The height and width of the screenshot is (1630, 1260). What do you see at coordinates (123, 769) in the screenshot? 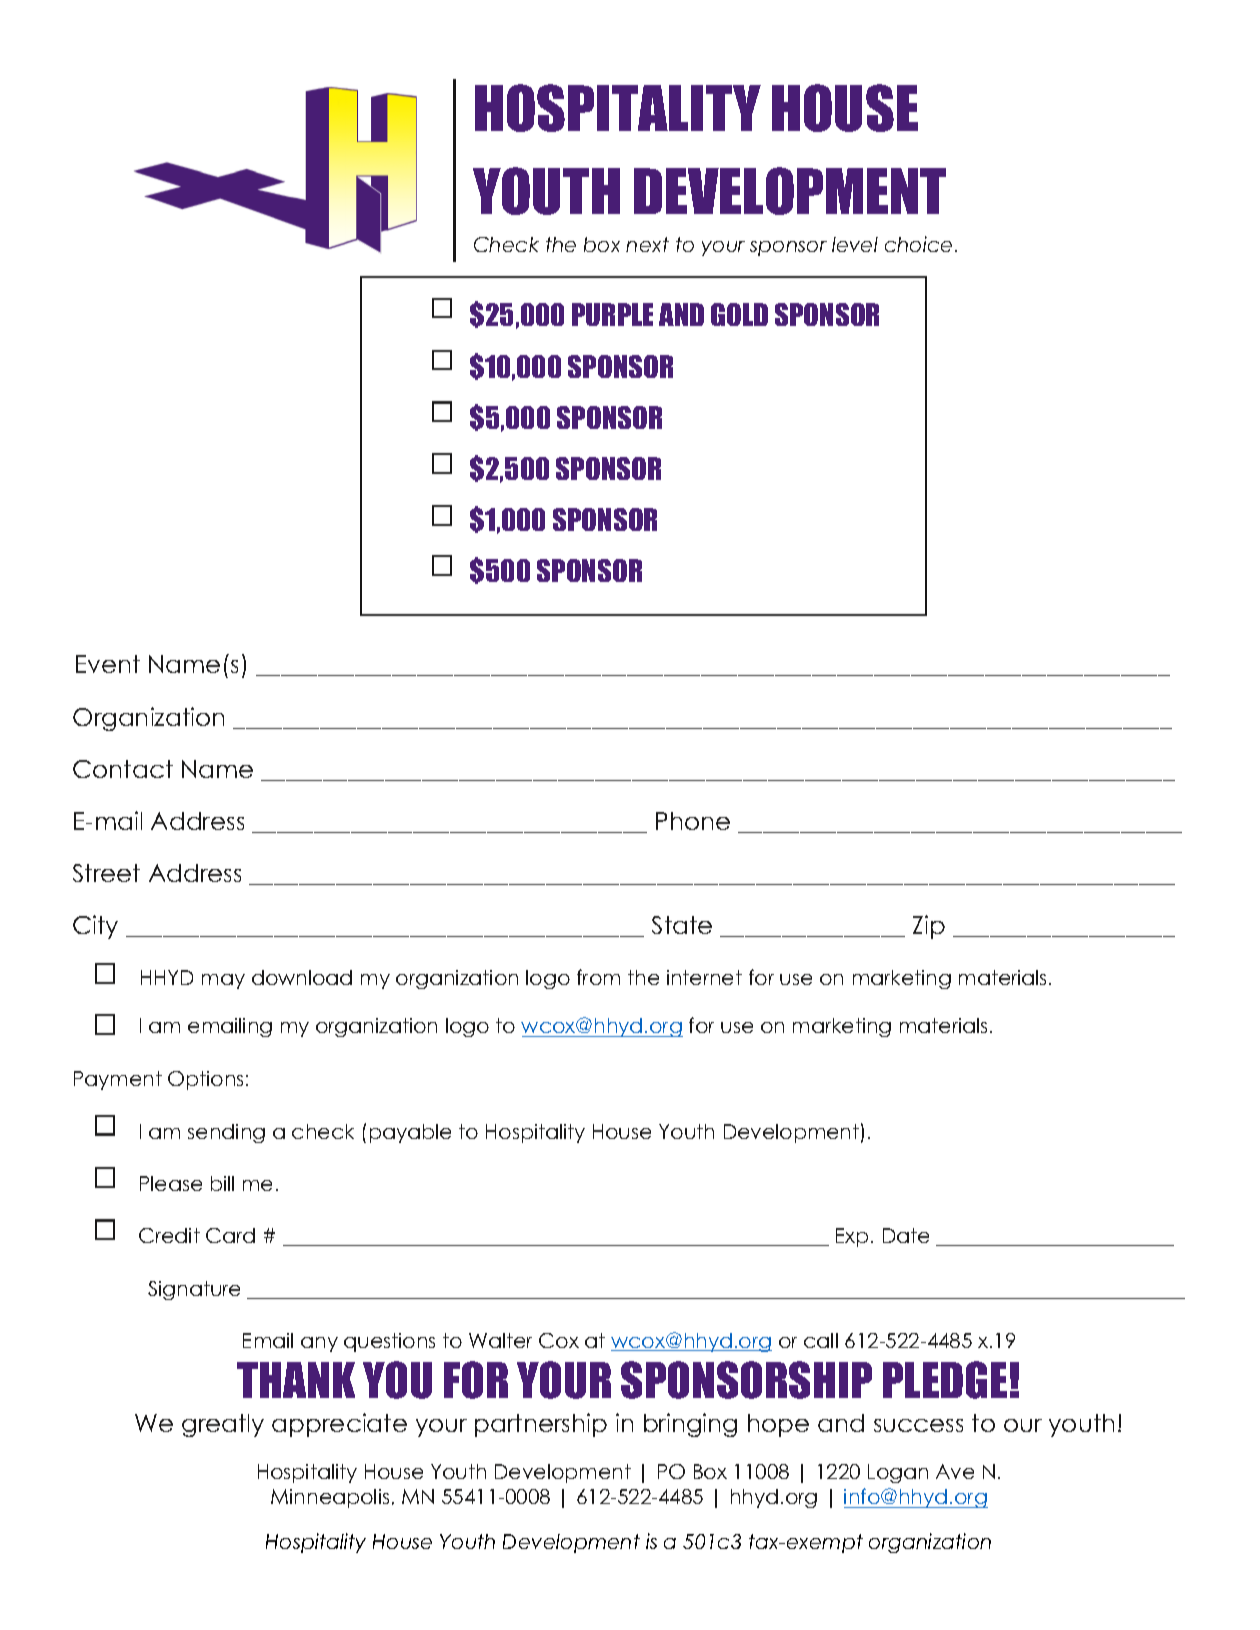
I see `Contact` at bounding box center [123, 769].
